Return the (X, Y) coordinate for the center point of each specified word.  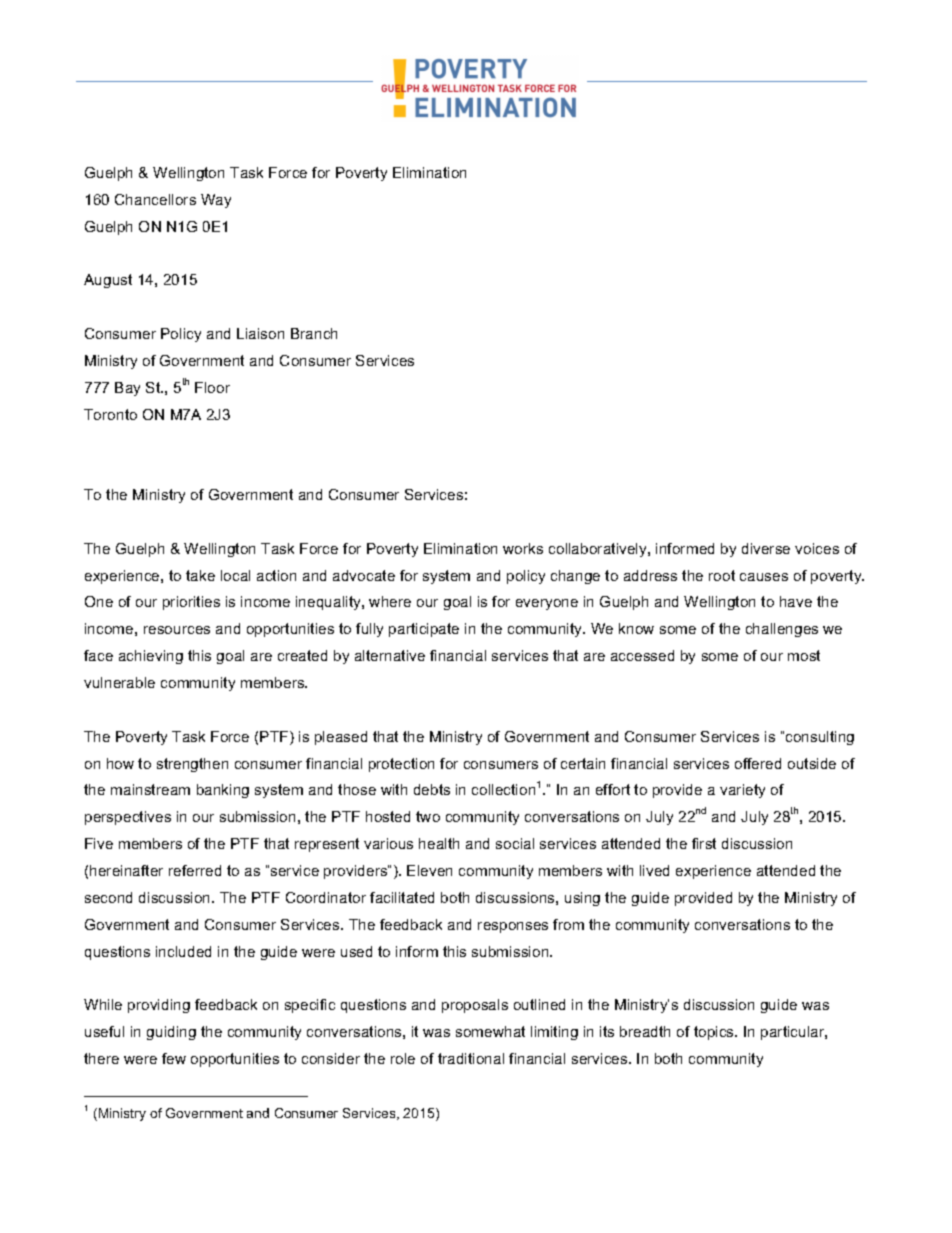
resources (177, 630)
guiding (171, 1033)
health (439, 843)
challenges (782, 630)
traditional (471, 1058)
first (704, 843)
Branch (314, 333)
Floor (212, 387)
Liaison (260, 333)
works (523, 548)
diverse (766, 548)
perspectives (128, 818)
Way (216, 201)
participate (424, 630)
